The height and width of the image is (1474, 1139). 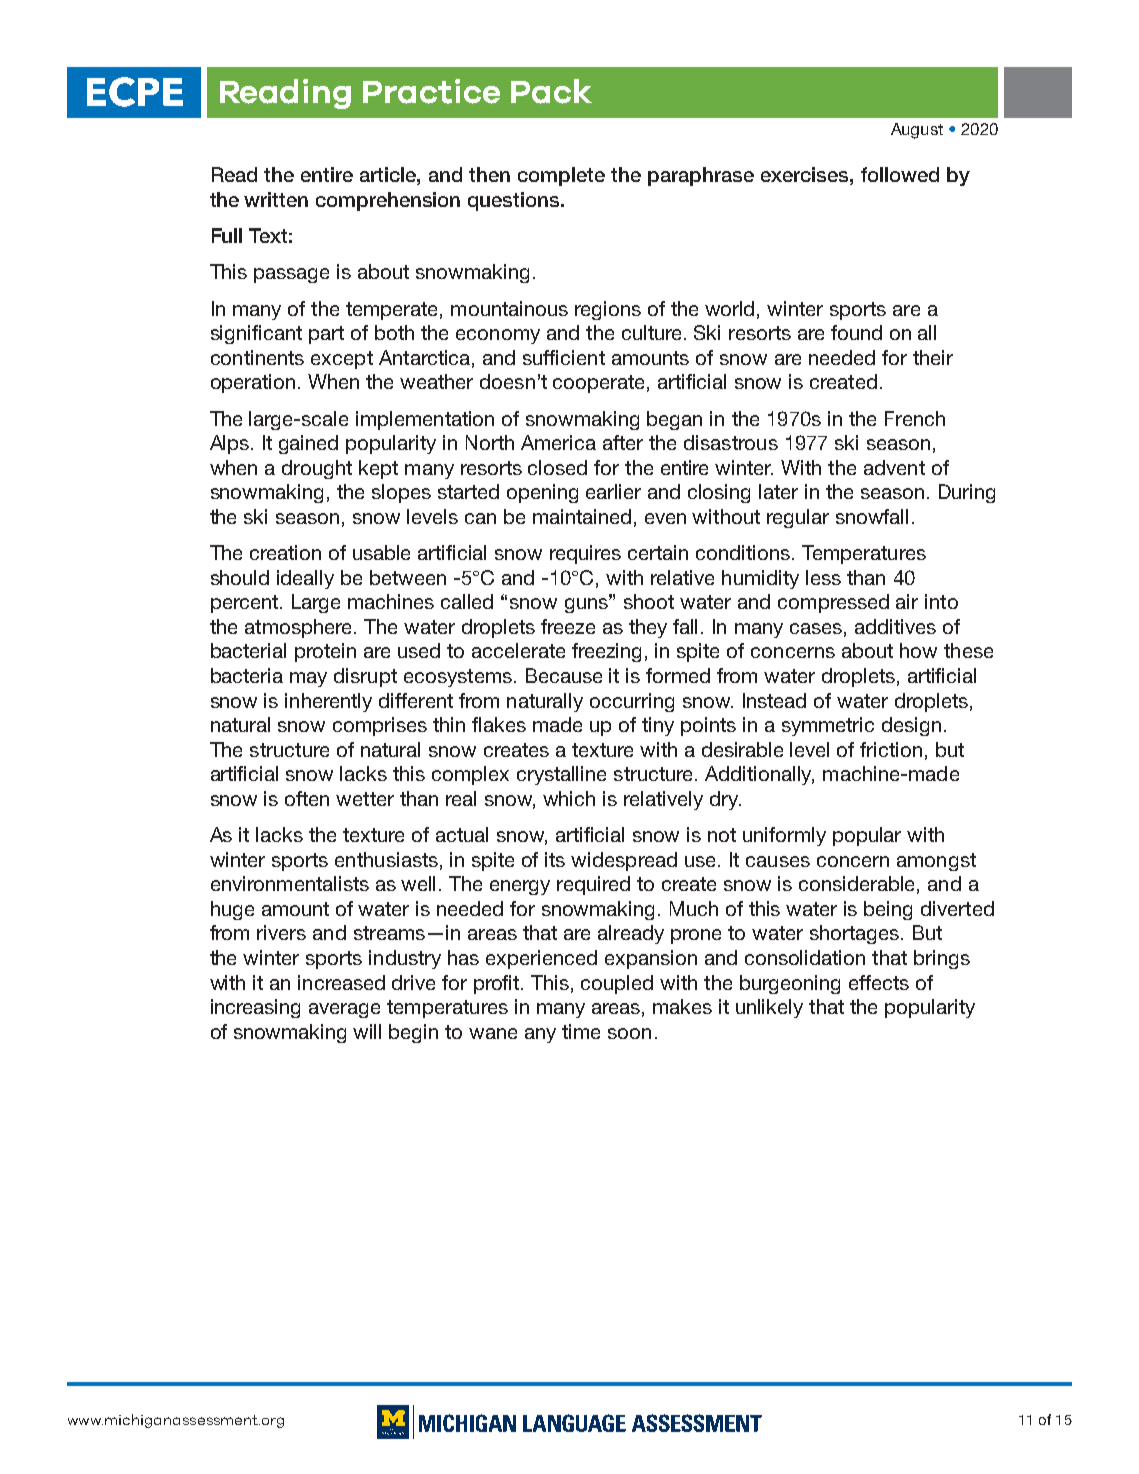 What do you see at coordinates (431, 91) in the image?
I see `Practice` at bounding box center [431, 91].
